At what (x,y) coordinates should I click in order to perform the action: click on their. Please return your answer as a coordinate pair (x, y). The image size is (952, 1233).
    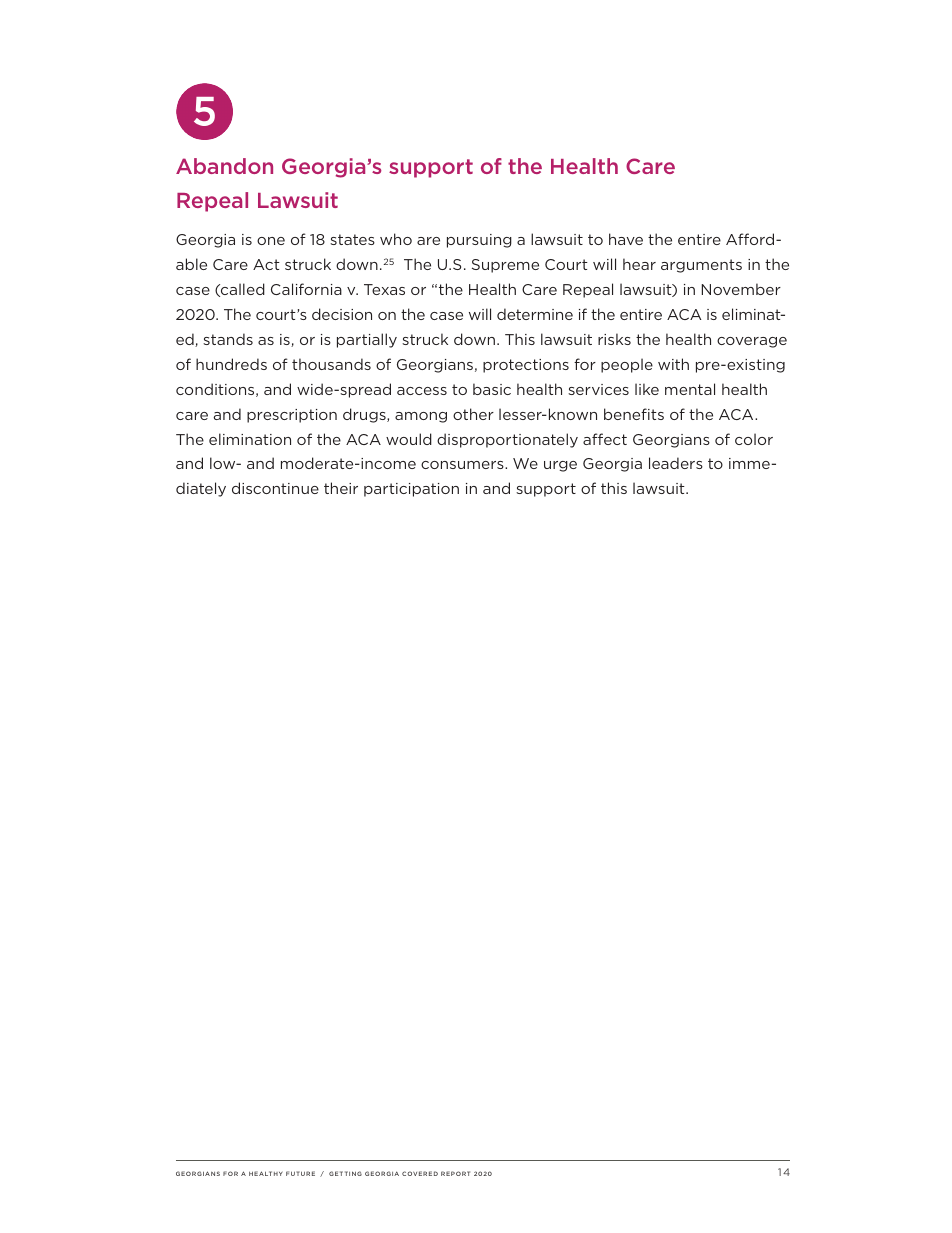
    Looking at the image, I should click on (341, 488).
